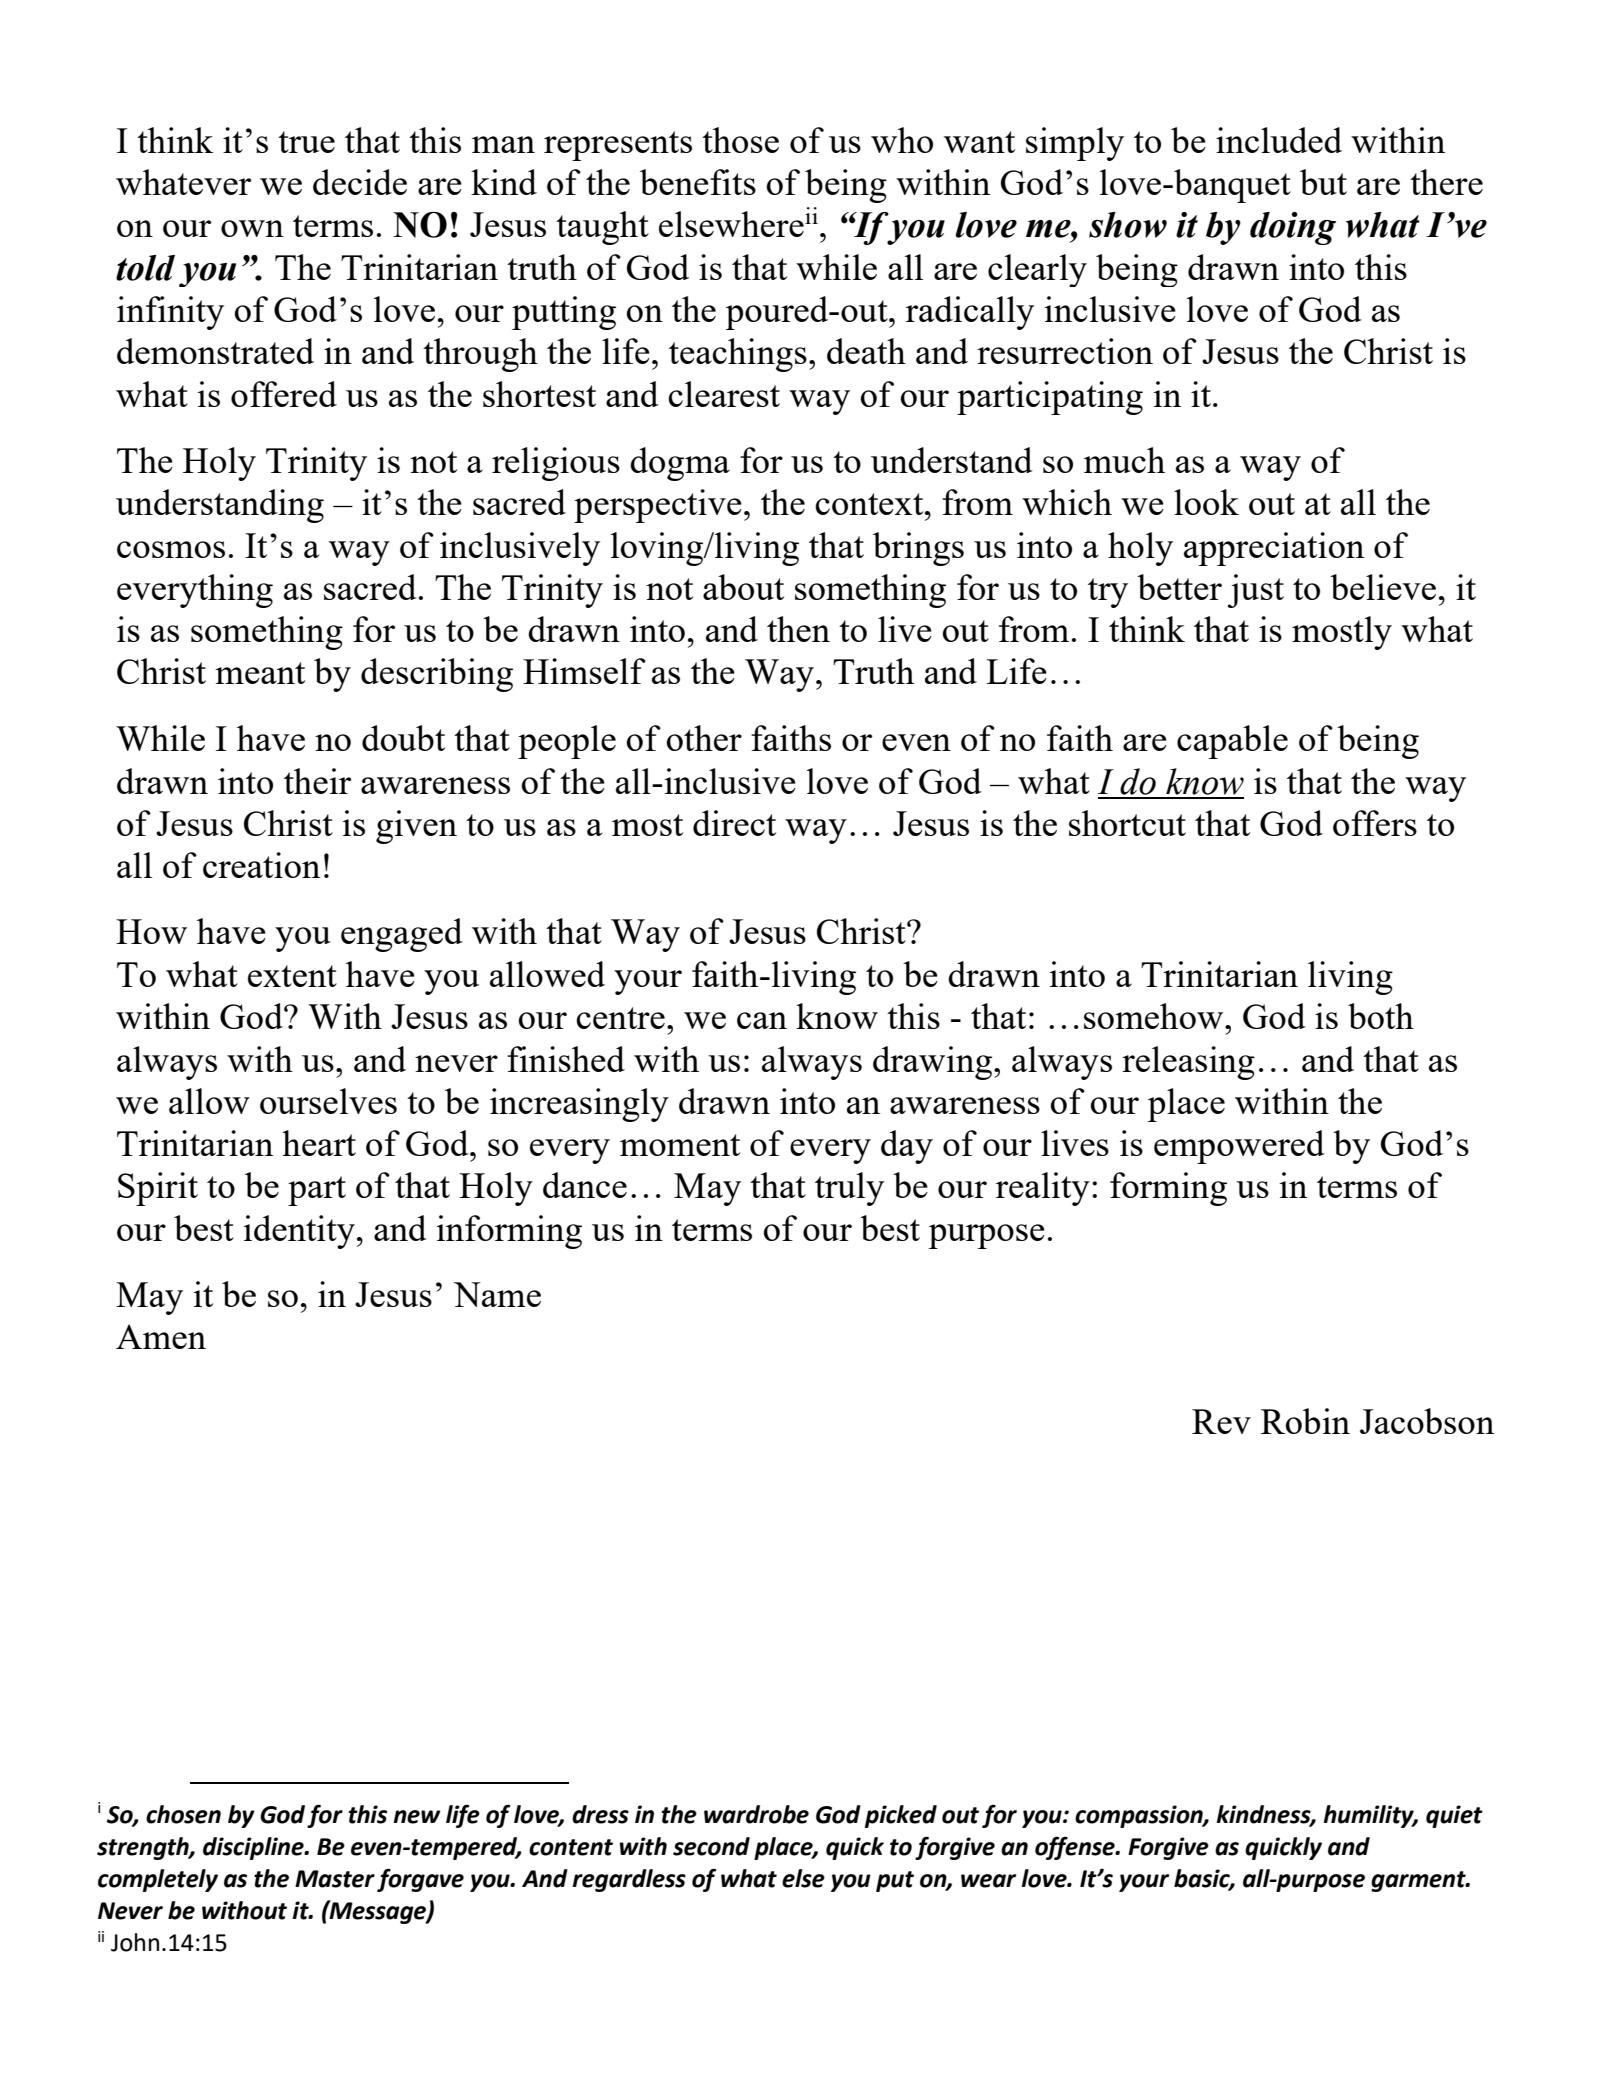 This screenshot has height=2081, width=1608. Describe the element at coordinates (711, 1846) in the screenshot. I see `second` at that location.
